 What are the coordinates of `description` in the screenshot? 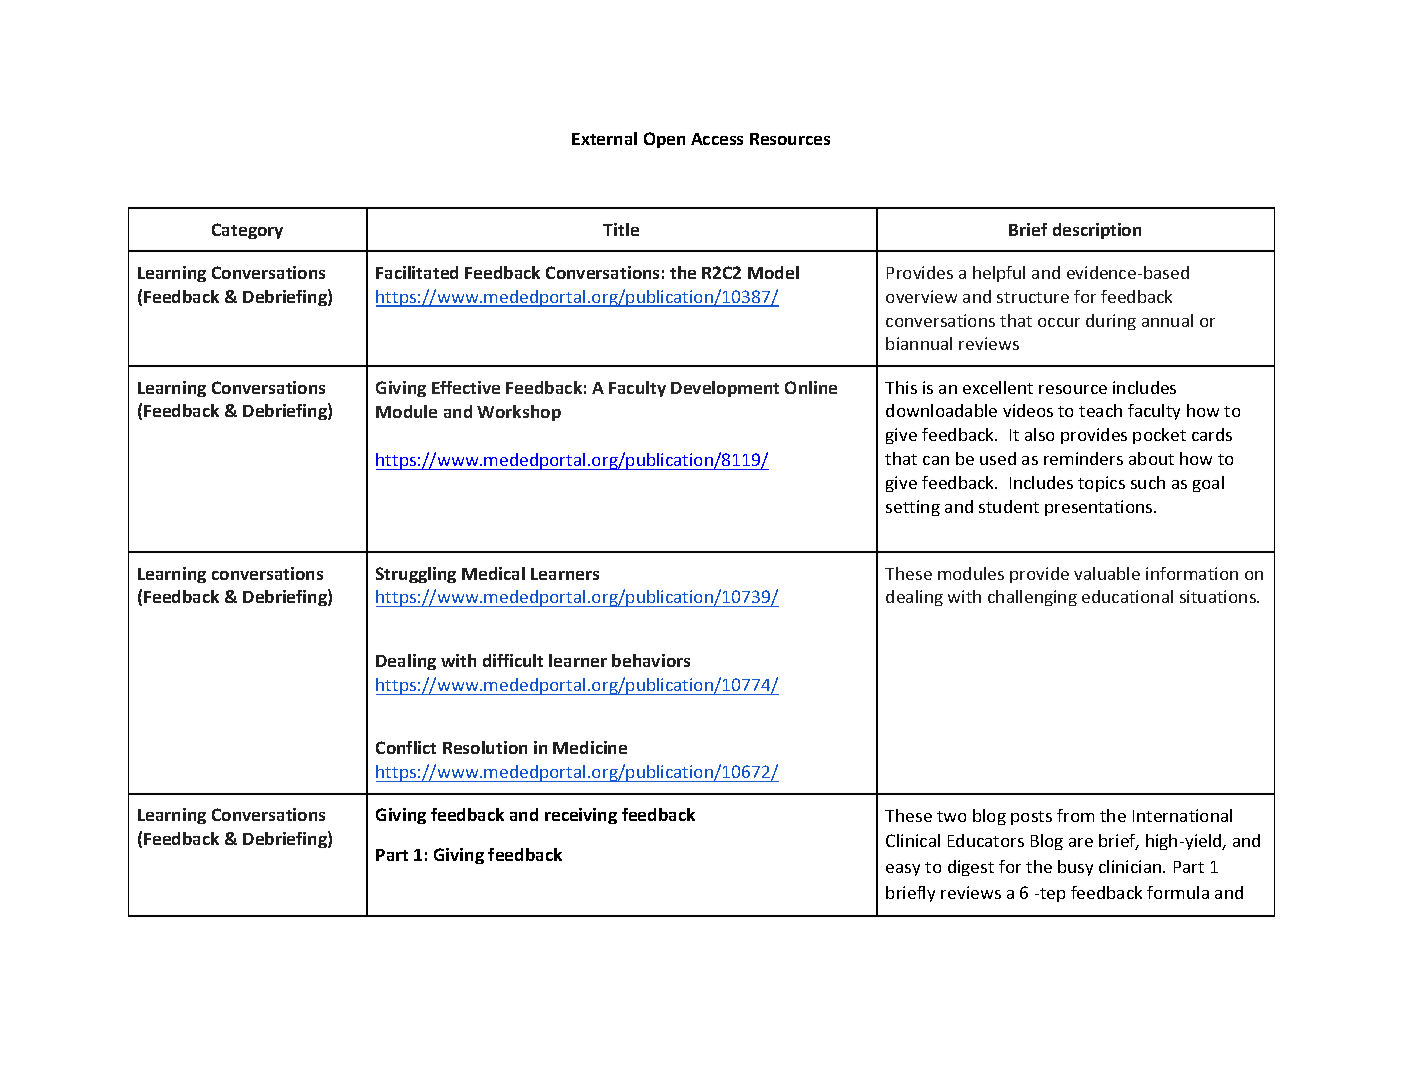 It's located at (1097, 231).
